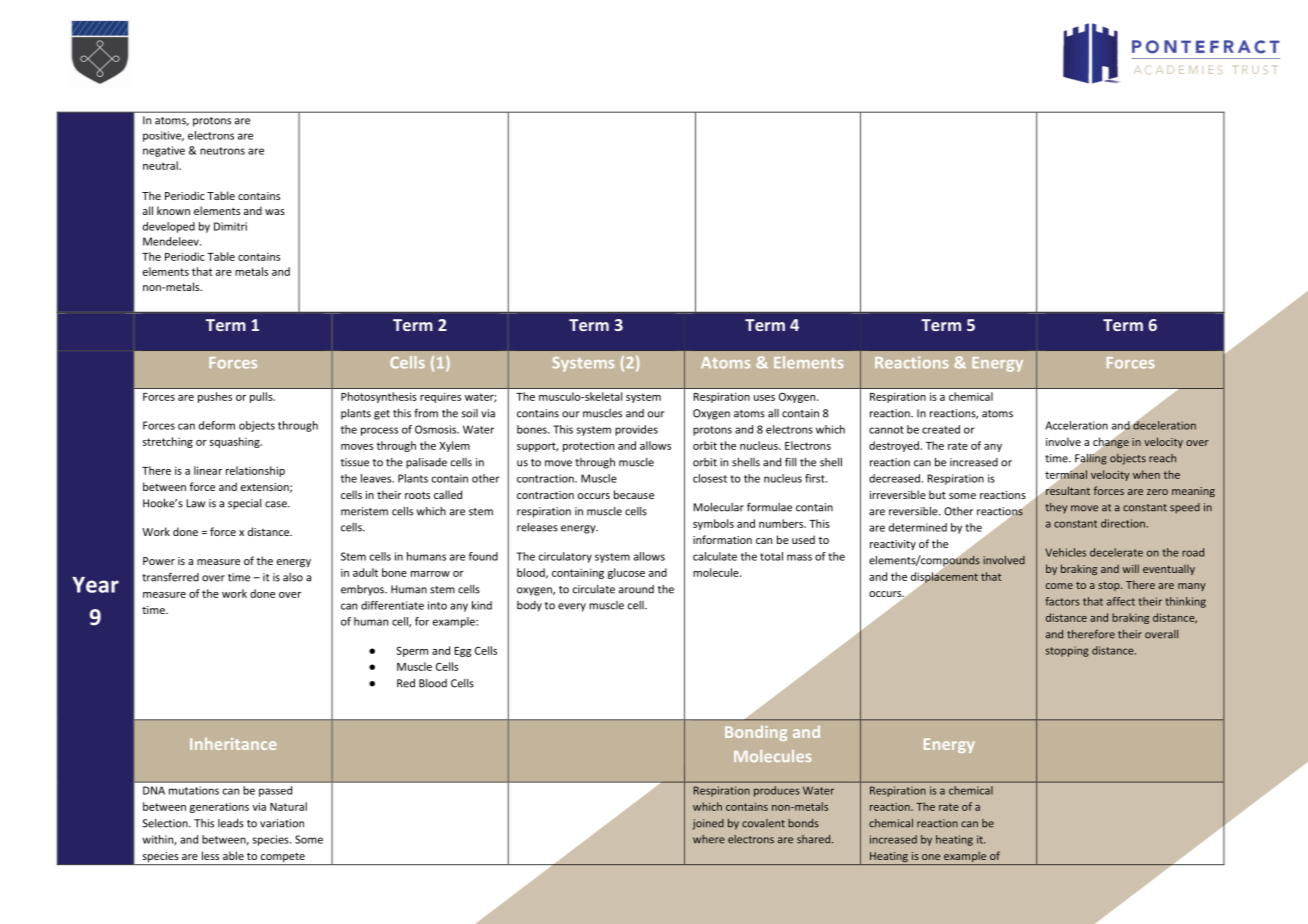 The image size is (1308, 924). Describe the element at coordinates (626, 573) in the screenshot. I see `glucose` at that location.
